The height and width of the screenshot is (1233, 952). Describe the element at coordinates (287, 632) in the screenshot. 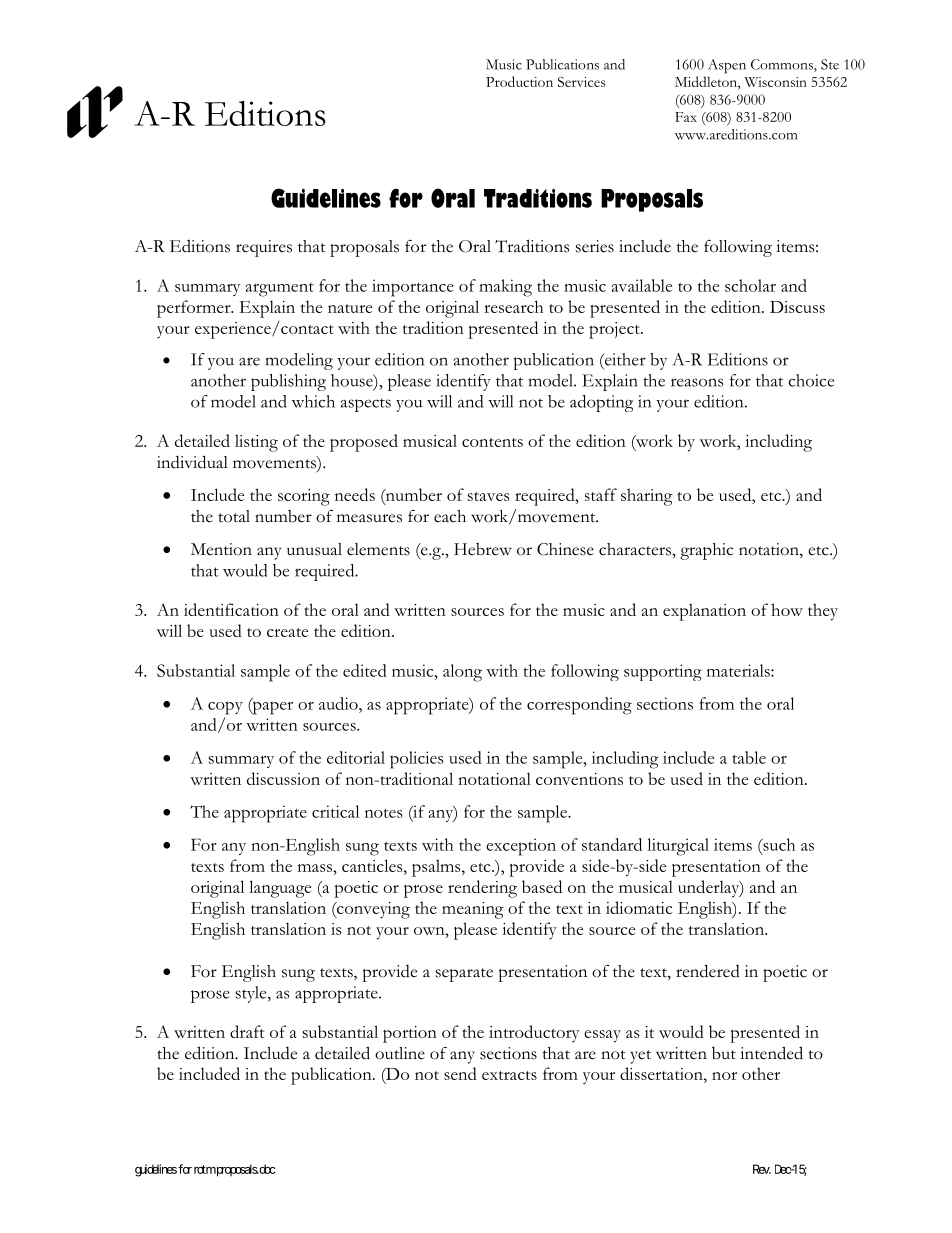

I see `create` at that location.
